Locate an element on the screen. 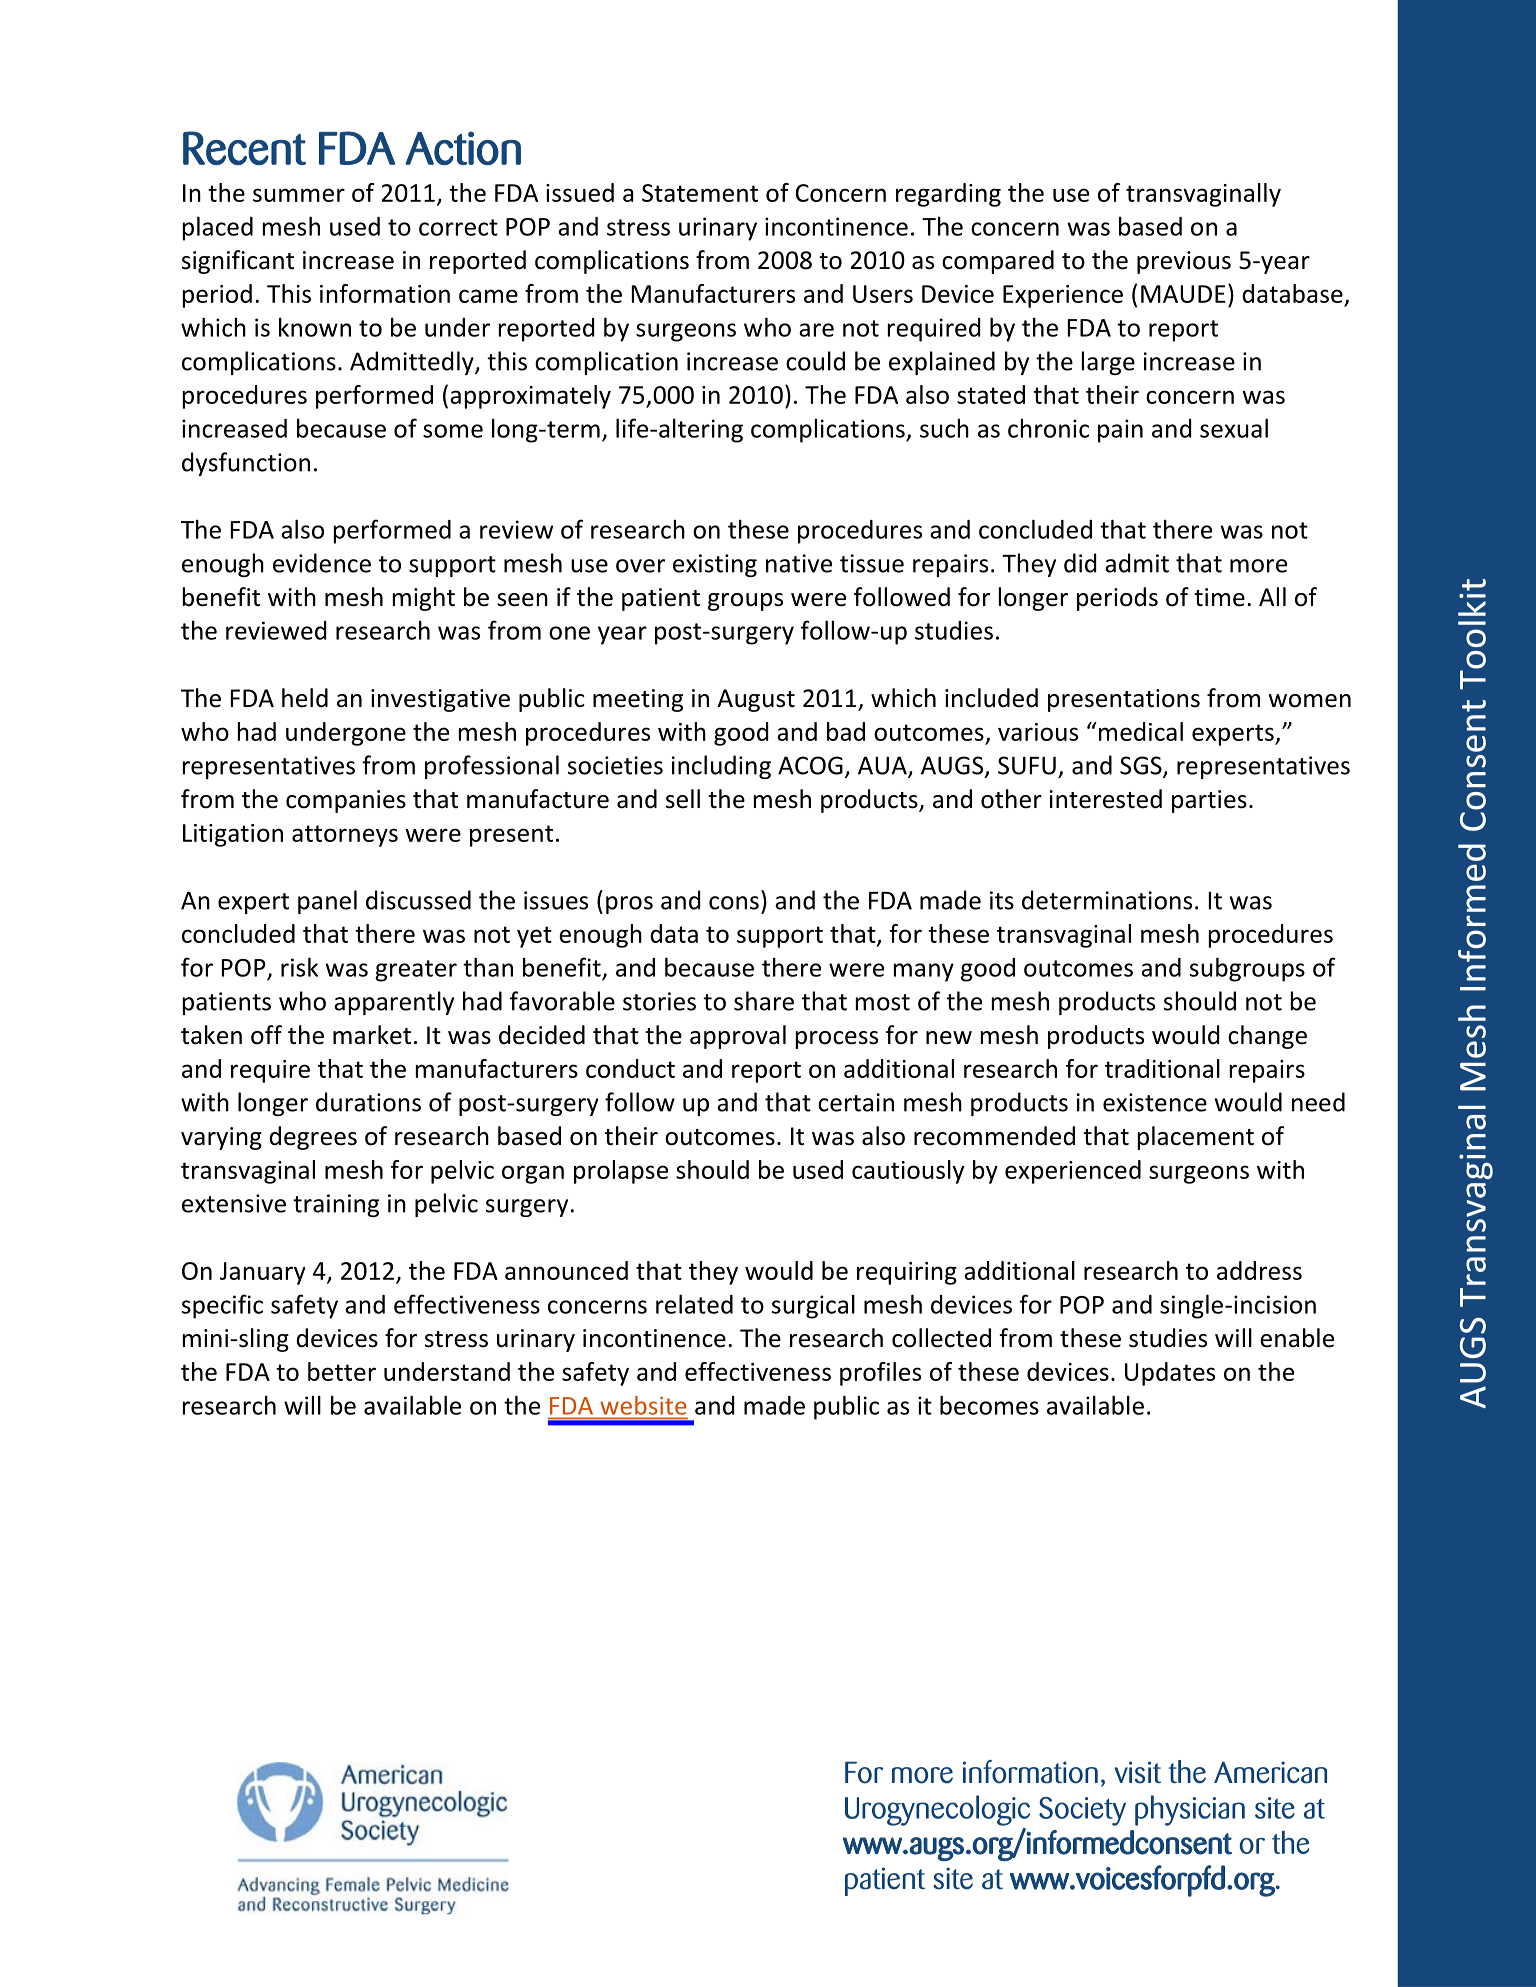 The width and height of the screenshot is (1536, 1987). surgical is located at coordinates (813, 1306).
